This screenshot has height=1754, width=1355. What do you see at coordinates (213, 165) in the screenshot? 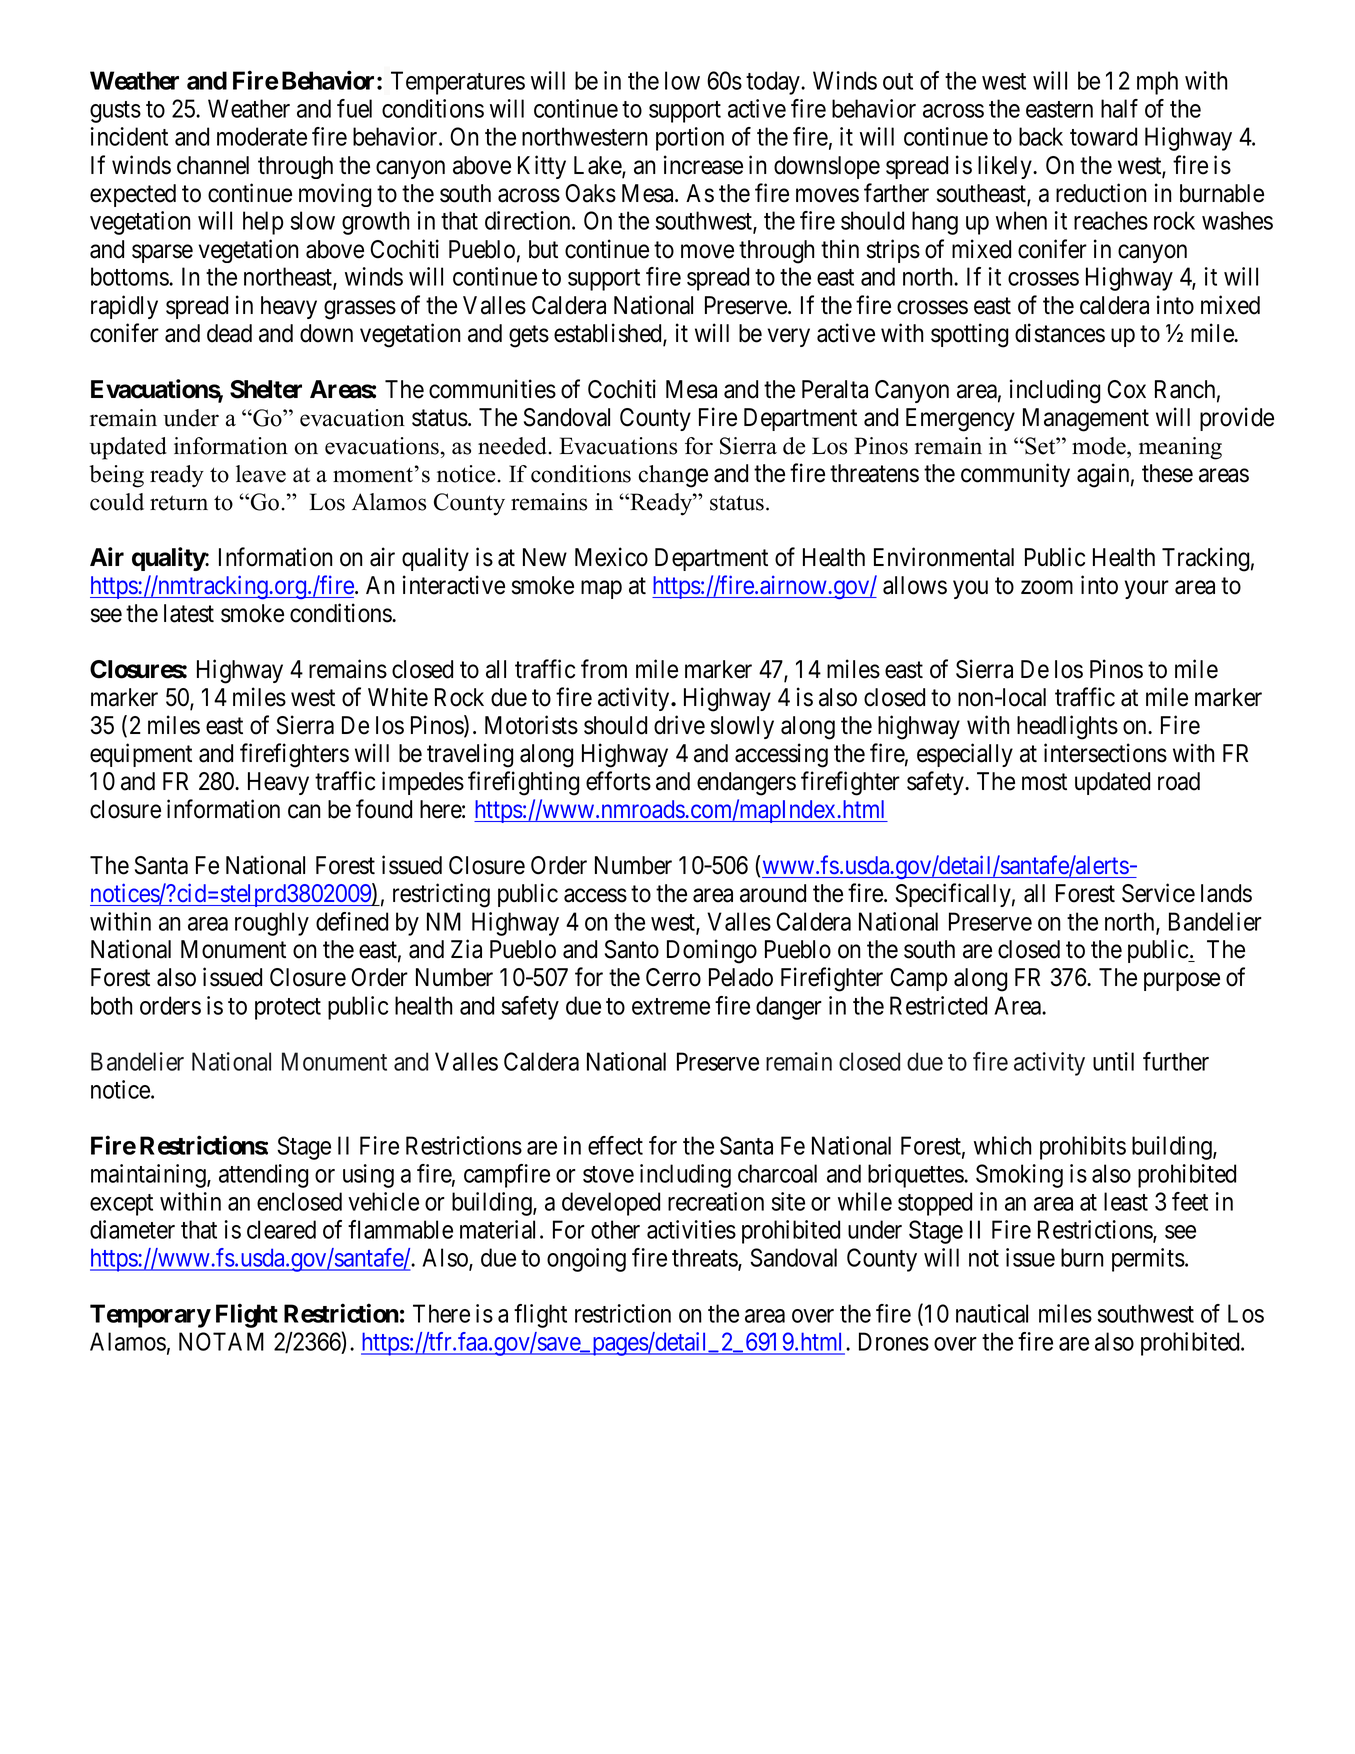
I see `channel` at bounding box center [213, 165].
